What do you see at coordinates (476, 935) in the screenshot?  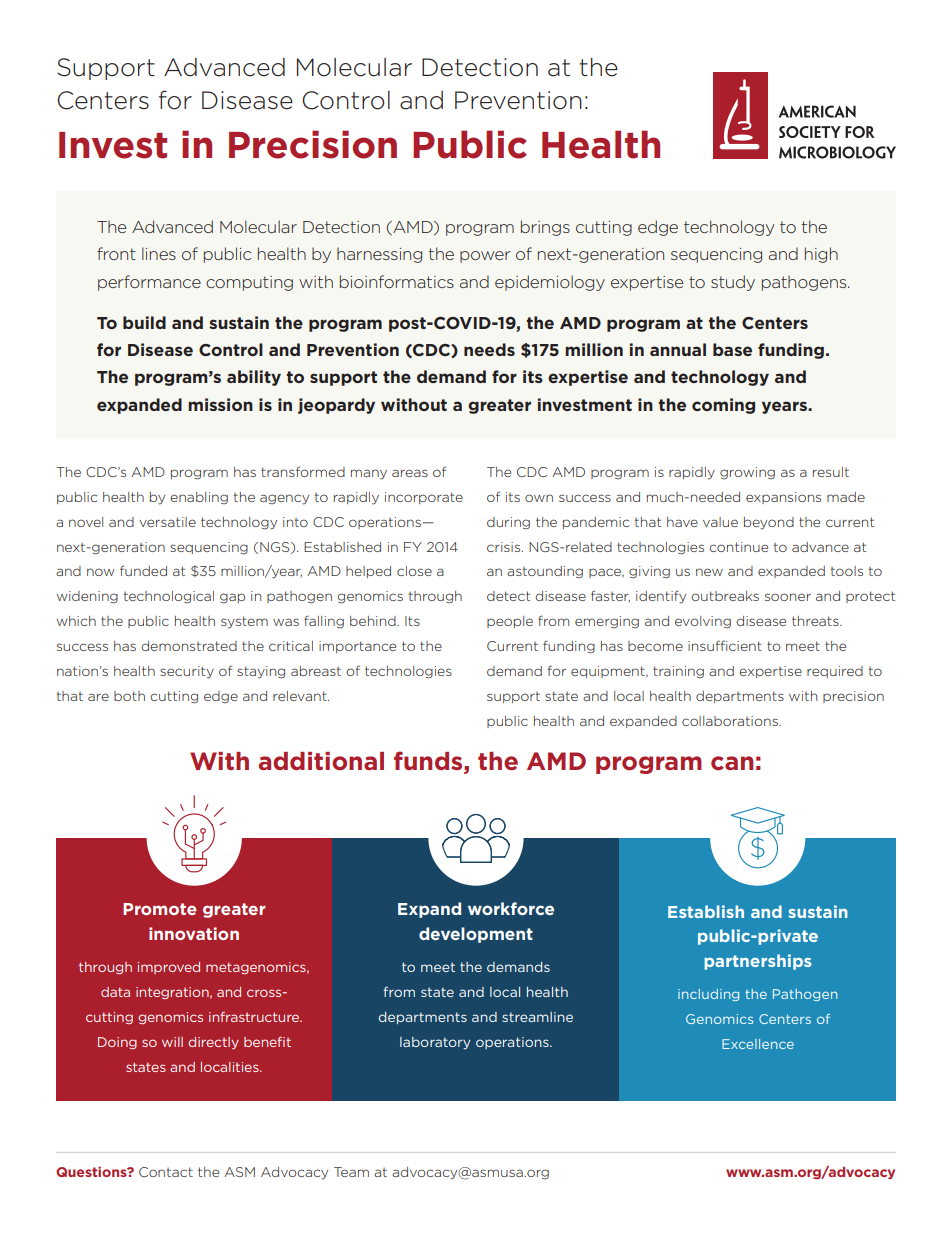 I see `development` at bounding box center [476, 935].
